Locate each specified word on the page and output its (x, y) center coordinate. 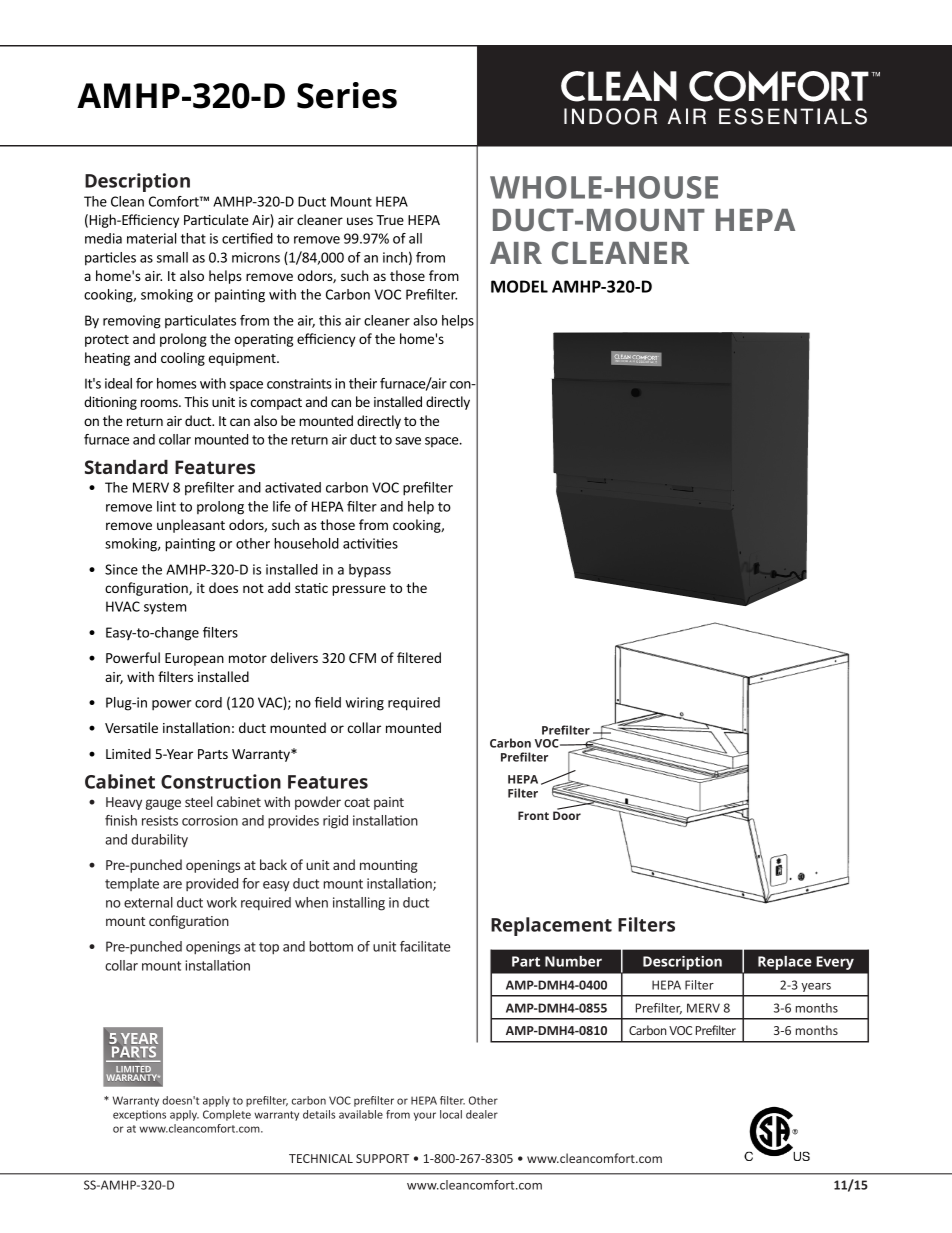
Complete (227, 1115)
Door (567, 814)
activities (370, 543)
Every (835, 963)
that (193, 238)
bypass (370, 570)
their (363, 383)
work (222, 902)
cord (208, 702)
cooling (183, 359)
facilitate (425, 946)
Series (347, 95)
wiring (364, 704)
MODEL (519, 286)
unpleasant (191, 526)
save (408, 441)
